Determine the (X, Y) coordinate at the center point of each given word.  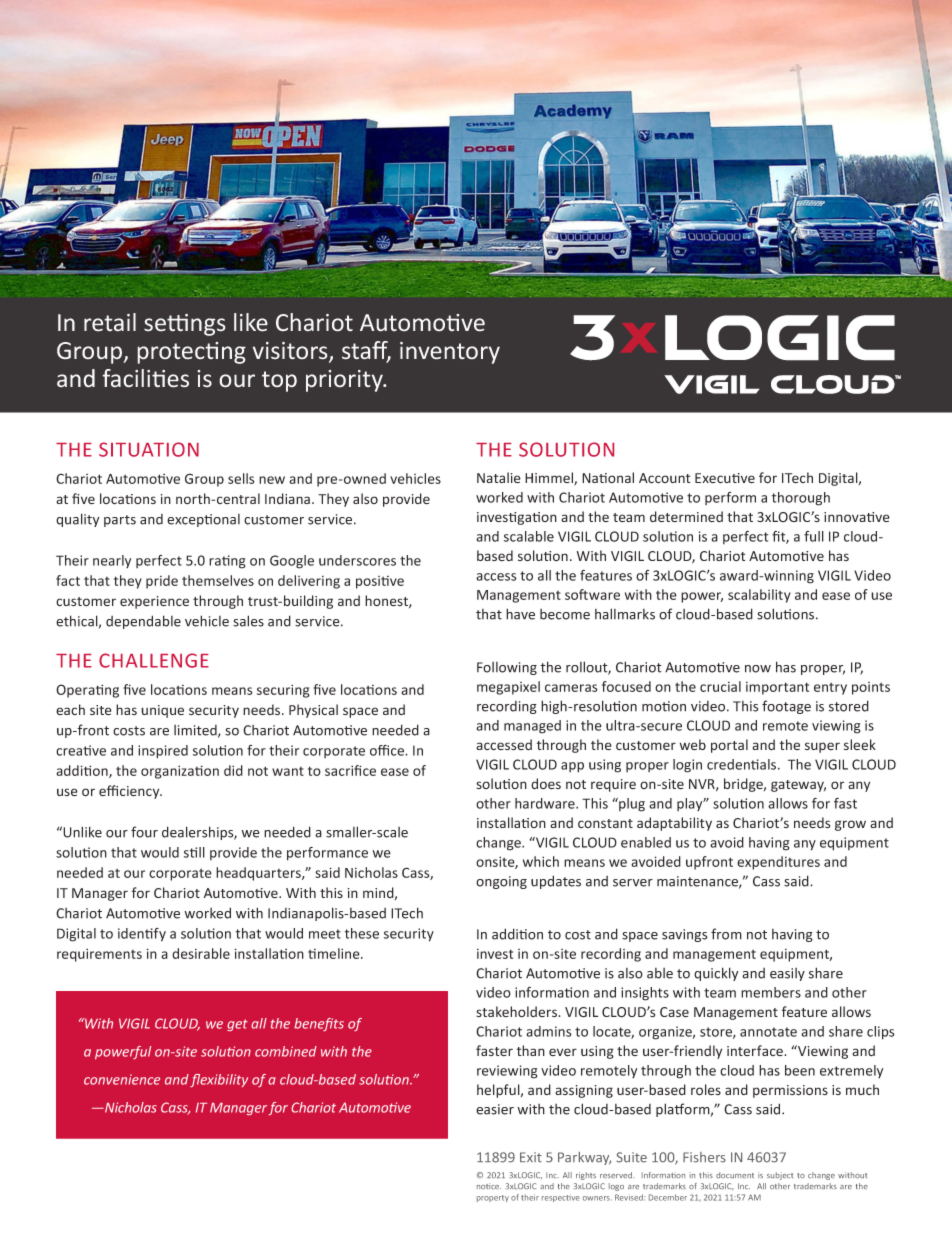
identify (142, 935)
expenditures (778, 863)
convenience (122, 1079)
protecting (192, 353)
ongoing (501, 882)
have (520, 614)
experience (154, 602)
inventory (450, 353)
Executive (725, 478)
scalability (759, 596)
